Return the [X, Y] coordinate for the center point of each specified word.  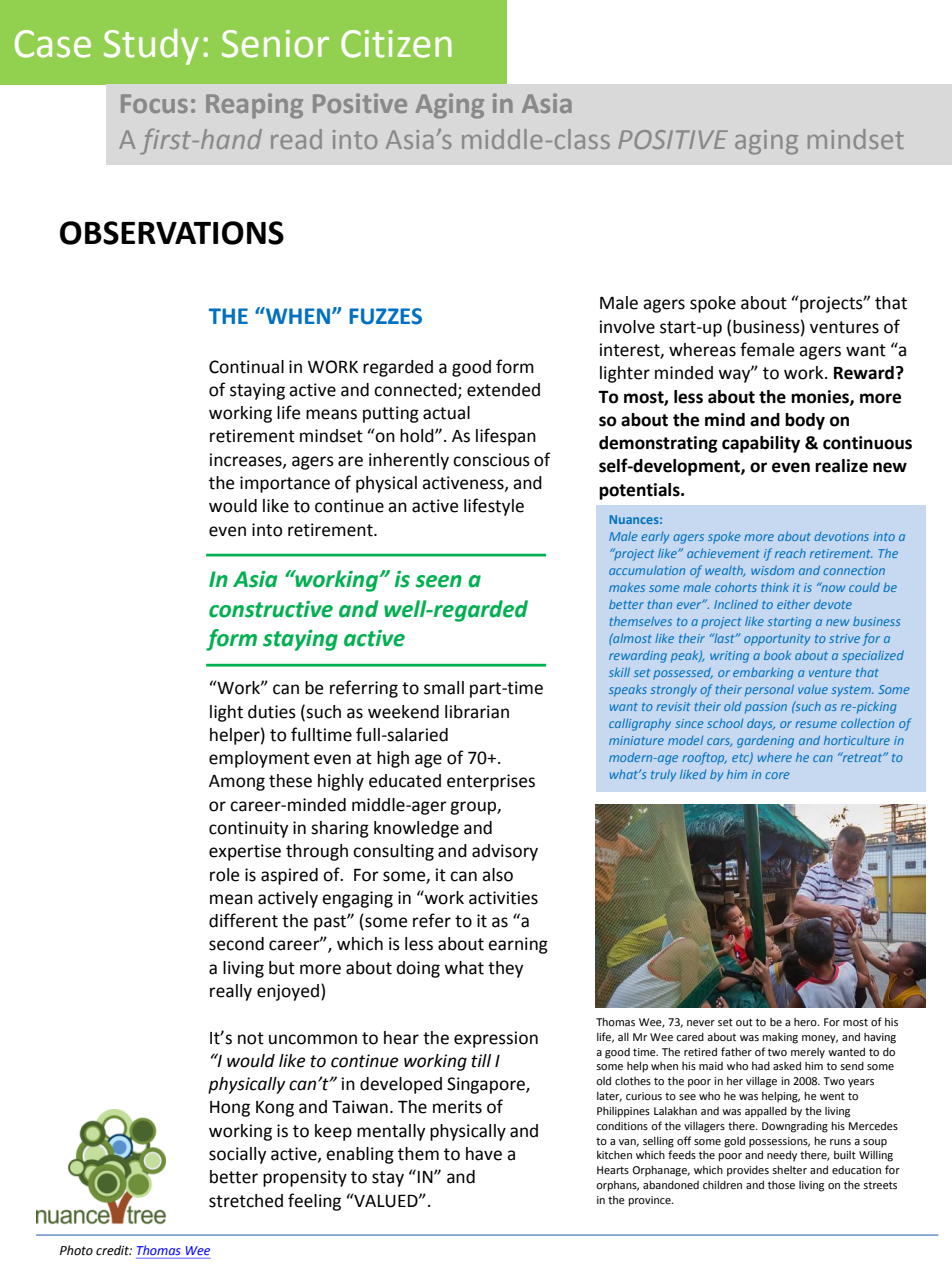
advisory [505, 852]
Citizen [396, 44]
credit [114, 1250]
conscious [491, 460]
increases [247, 460]
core [777, 775]
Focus [154, 103]
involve [627, 327]
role [224, 875]
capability [761, 444]
